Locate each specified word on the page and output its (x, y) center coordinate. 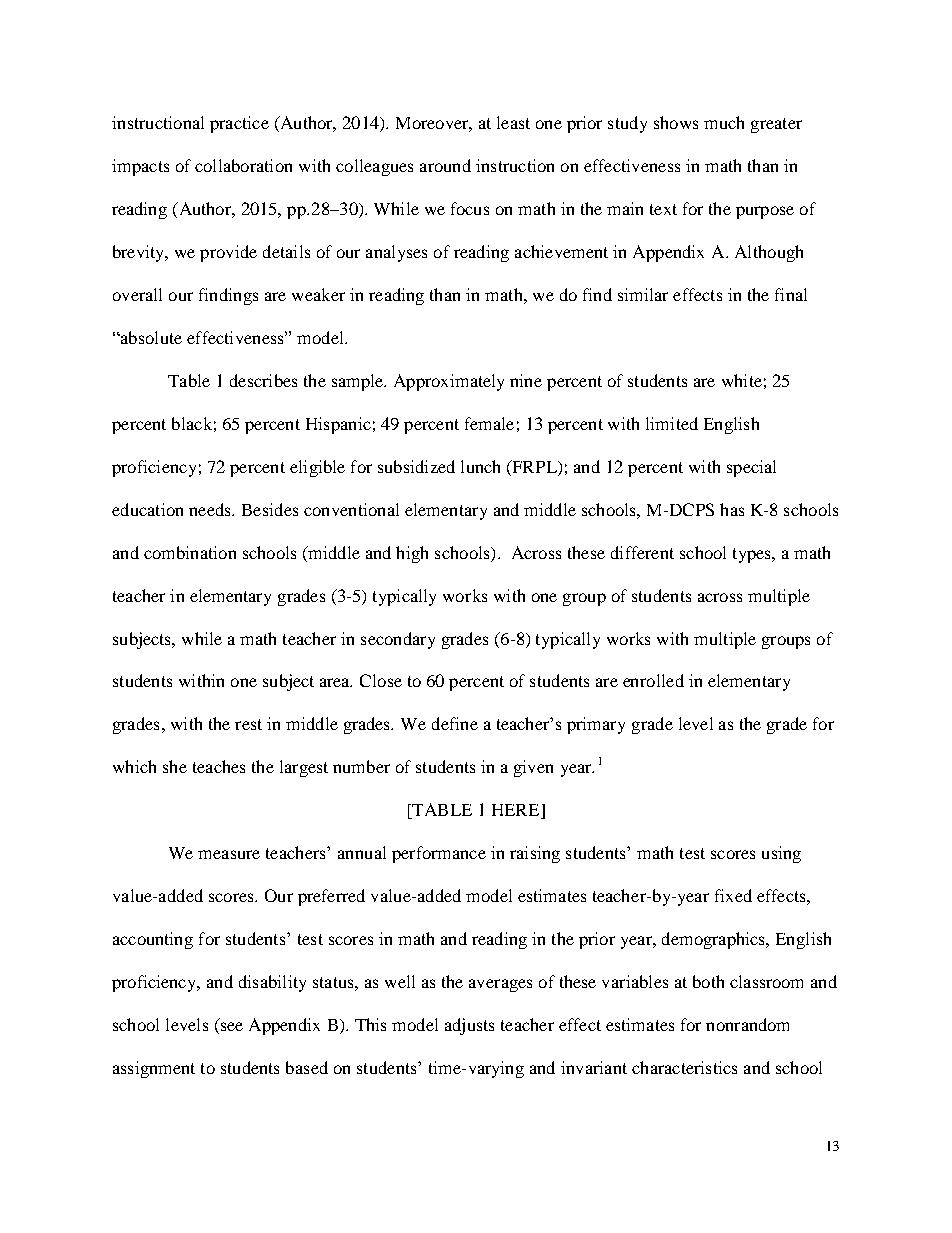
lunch (480, 466)
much (724, 122)
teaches (219, 766)
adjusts (469, 1026)
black (192, 423)
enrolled (653, 680)
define (455, 723)
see (230, 1028)
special (751, 468)
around (445, 165)
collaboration (243, 165)
